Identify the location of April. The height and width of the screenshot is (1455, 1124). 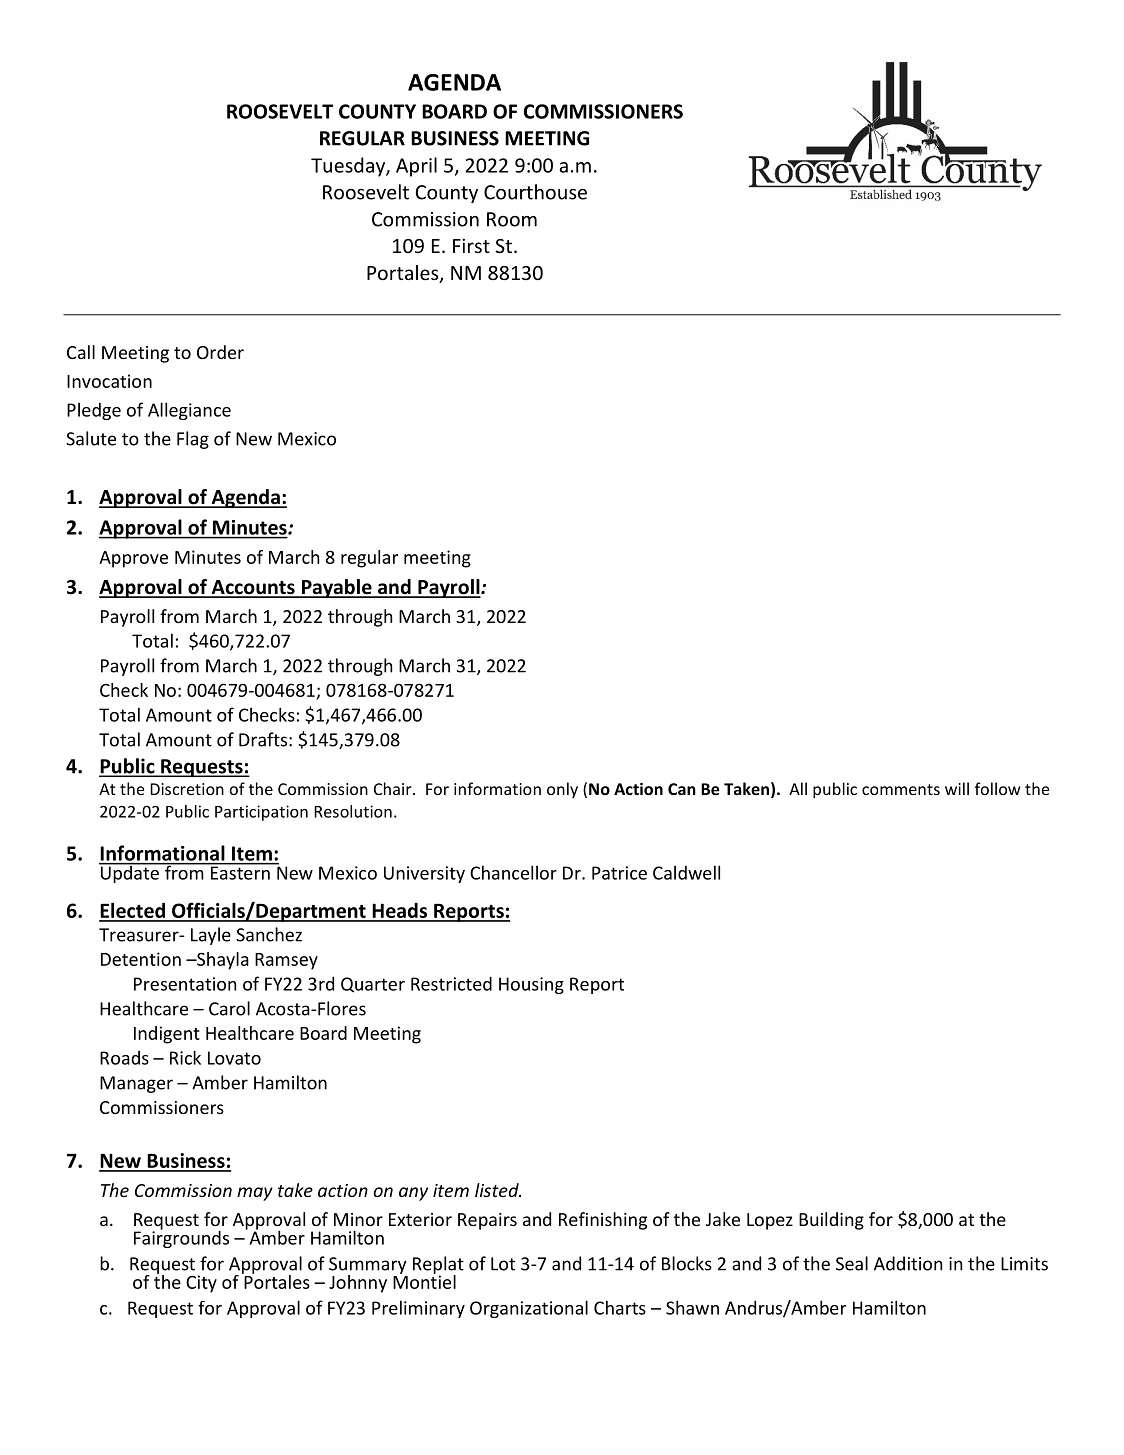
(416, 167).
